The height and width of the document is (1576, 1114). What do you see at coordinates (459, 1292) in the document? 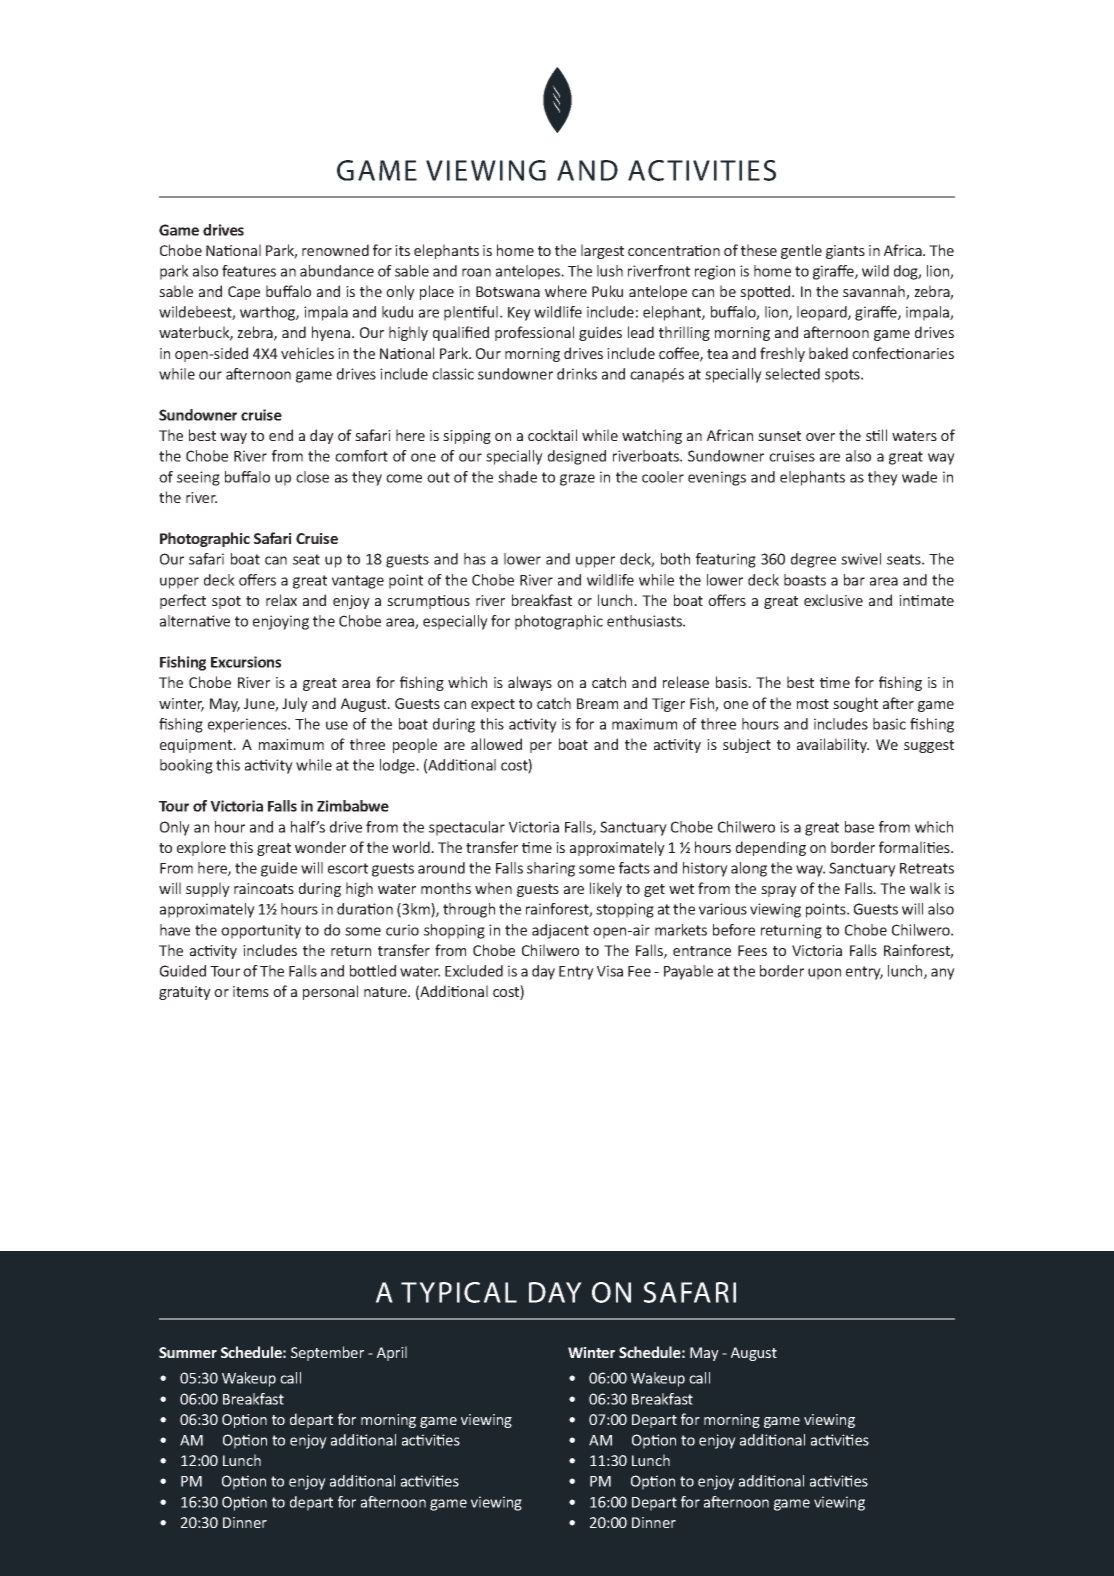
I see `TYPICAL` at bounding box center [459, 1292].
